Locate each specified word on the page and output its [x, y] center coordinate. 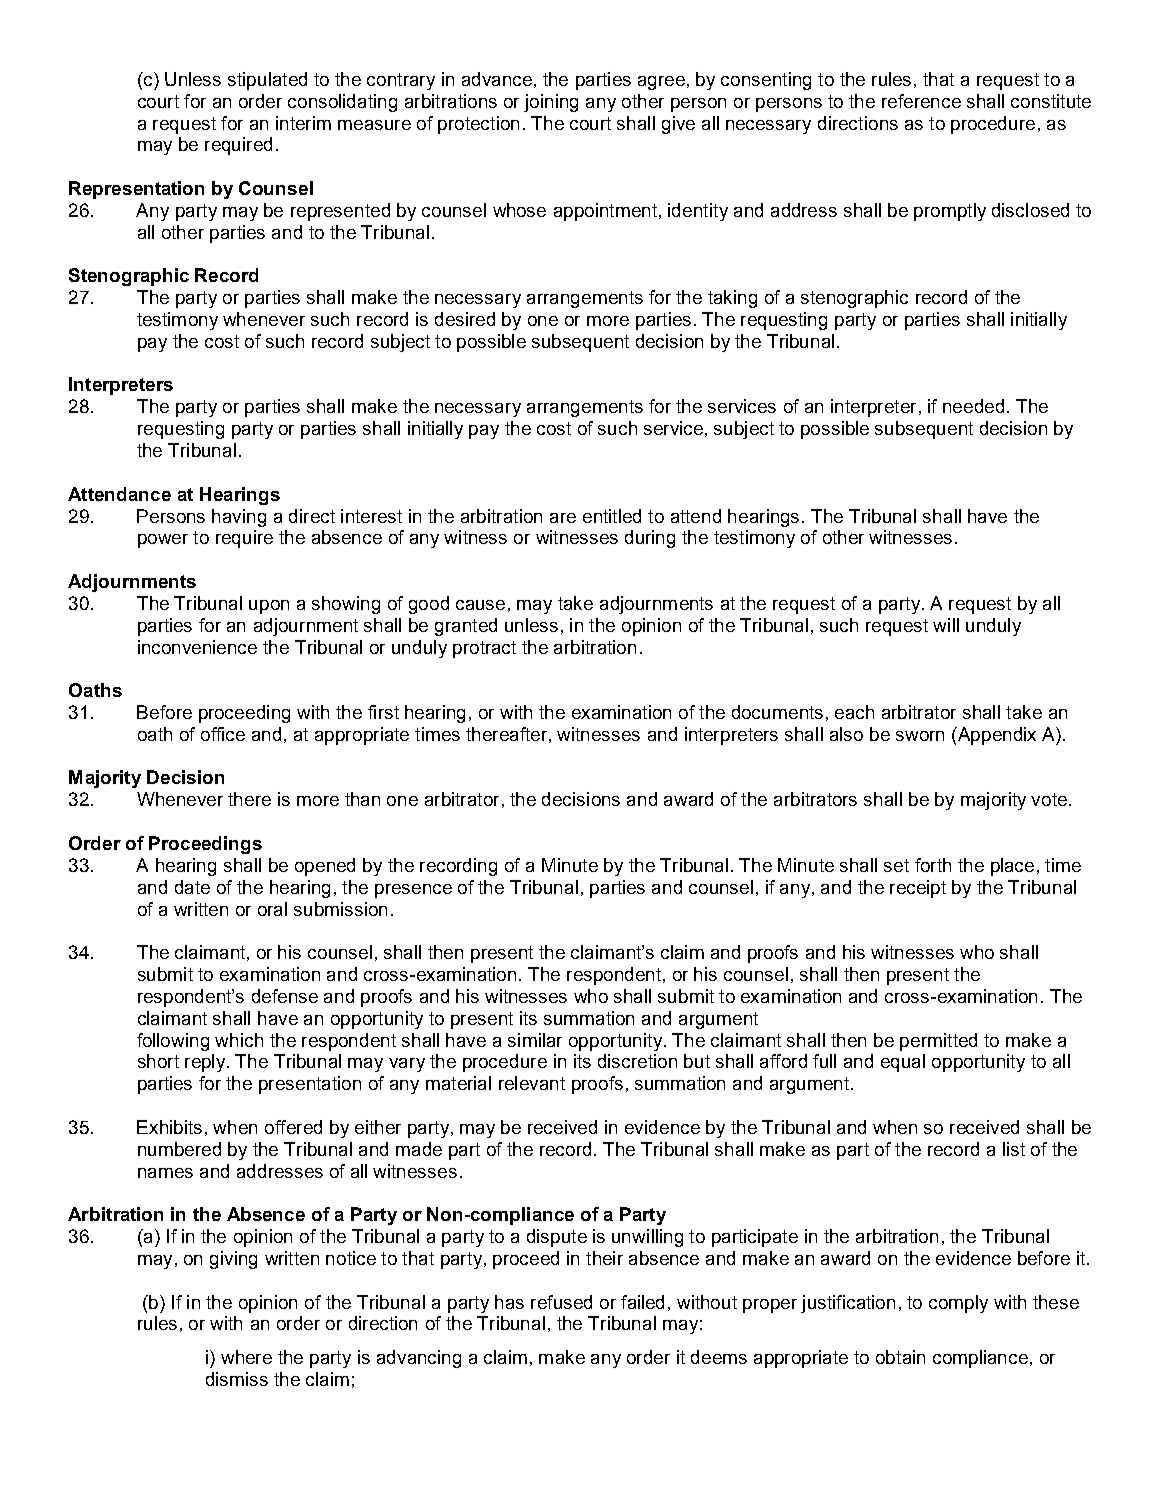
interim [303, 123]
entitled [612, 516]
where [246, 1357]
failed [642, 1302]
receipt [918, 889]
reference [921, 101]
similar [535, 1040]
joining [551, 103]
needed [973, 406]
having [239, 518]
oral [272, 909]
